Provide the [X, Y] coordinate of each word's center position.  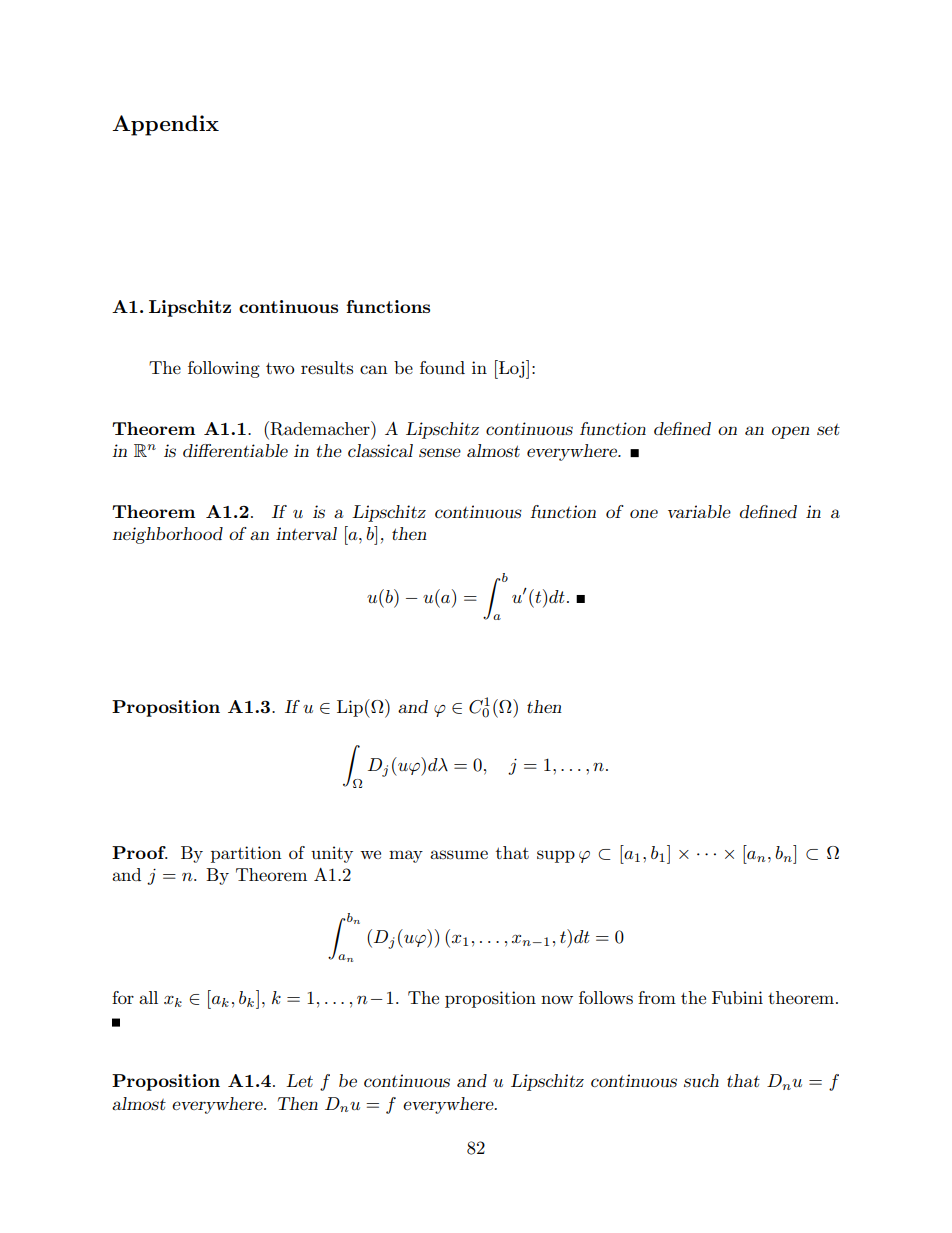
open [791, 432]
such [701, 1081]
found [442, 367]
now [557, 999]
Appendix [165, 125]
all [148, 997]
